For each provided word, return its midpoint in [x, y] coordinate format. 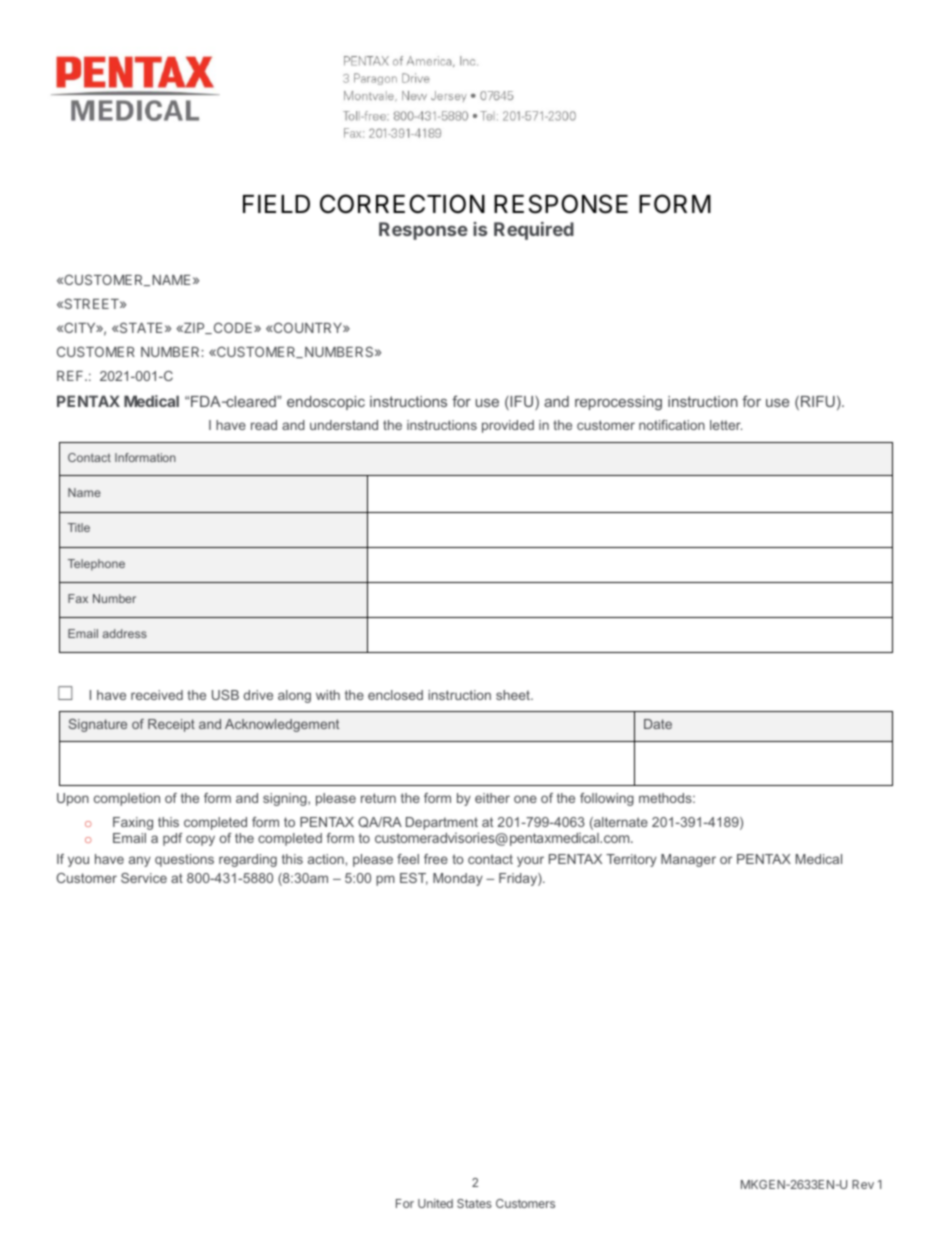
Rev [863, 1184]
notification [672, 425]
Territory [631, 860]
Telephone [96, 565]
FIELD [276, 204]
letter [726, 425]
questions [184, 860]
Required [534, 231]
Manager [688, 860]
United [435, 1203]
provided [508, 426]
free [436, 859]
